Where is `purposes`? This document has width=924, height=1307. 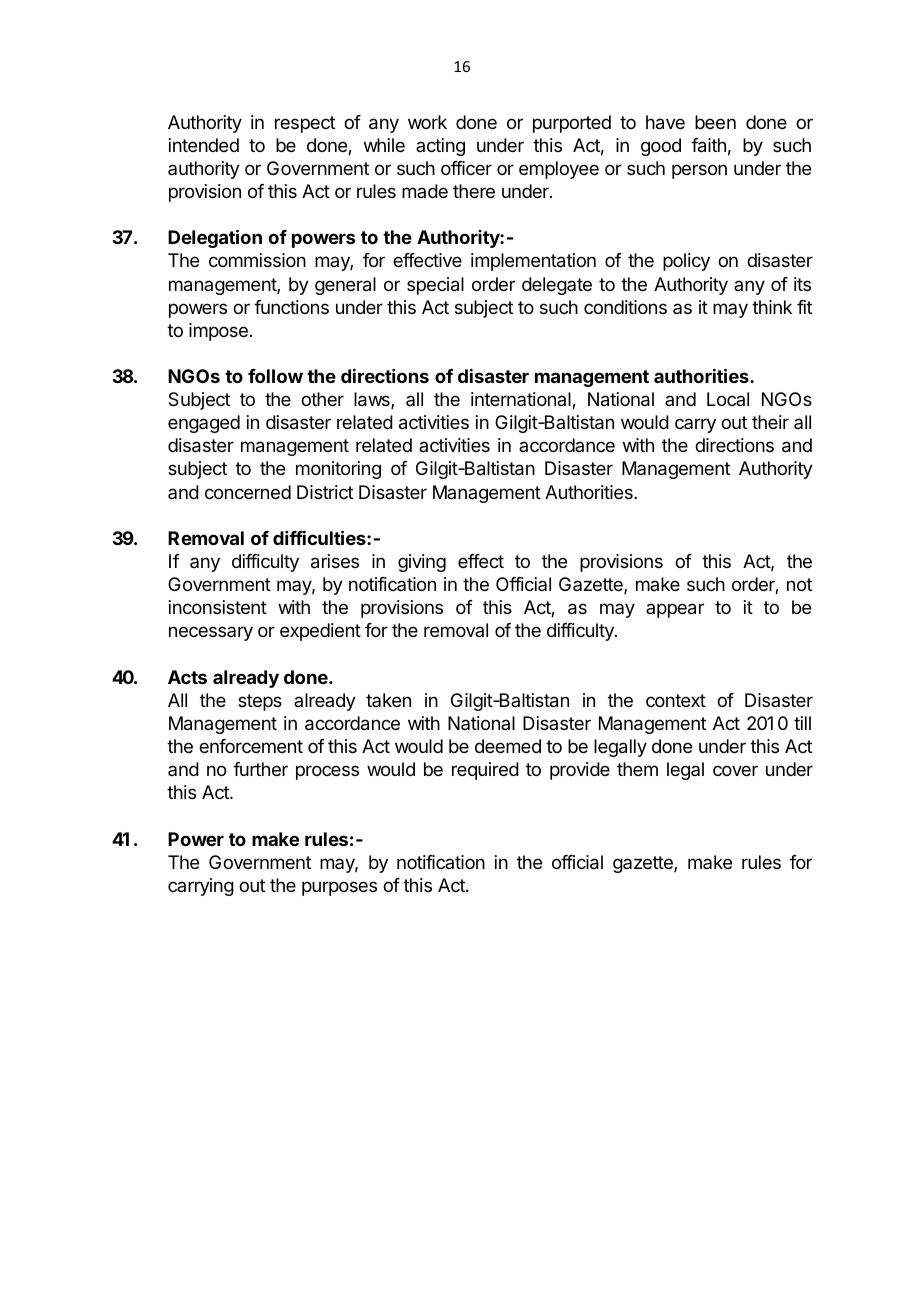
purposes is located at coordinates (339, 888).
